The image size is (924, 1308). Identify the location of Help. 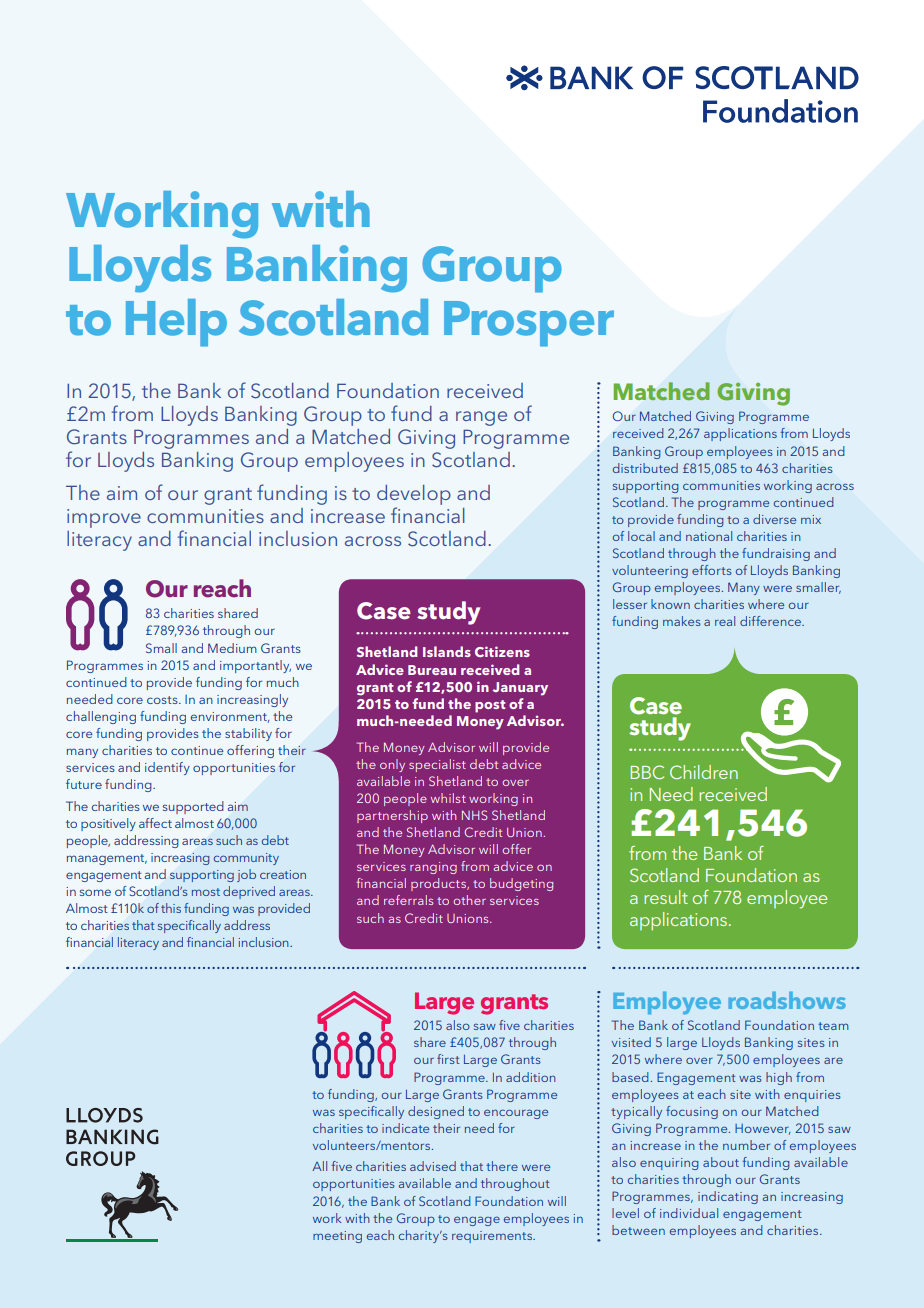
(176, 323).
